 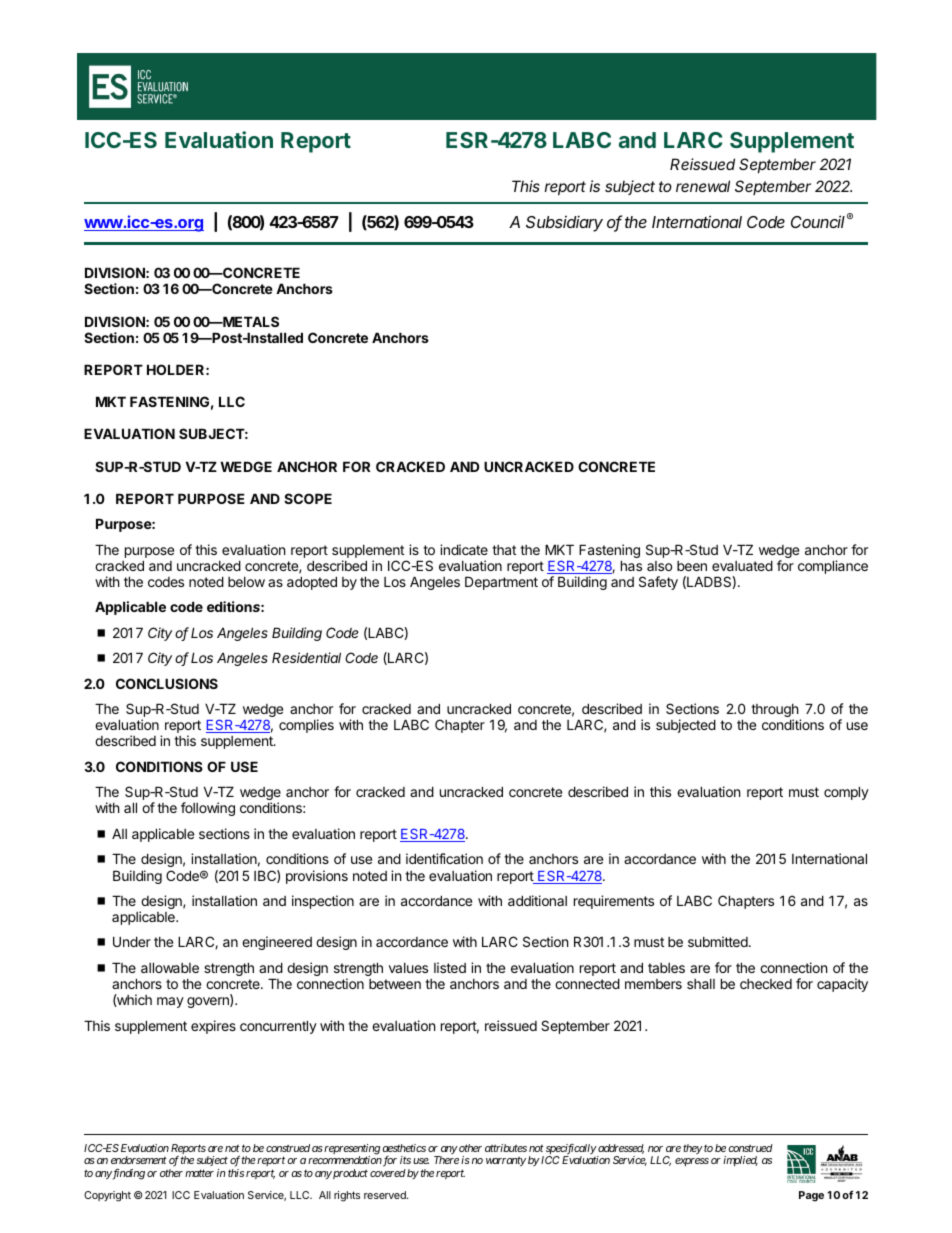 I want to click on warranty, so click(x=506, y=1161).
